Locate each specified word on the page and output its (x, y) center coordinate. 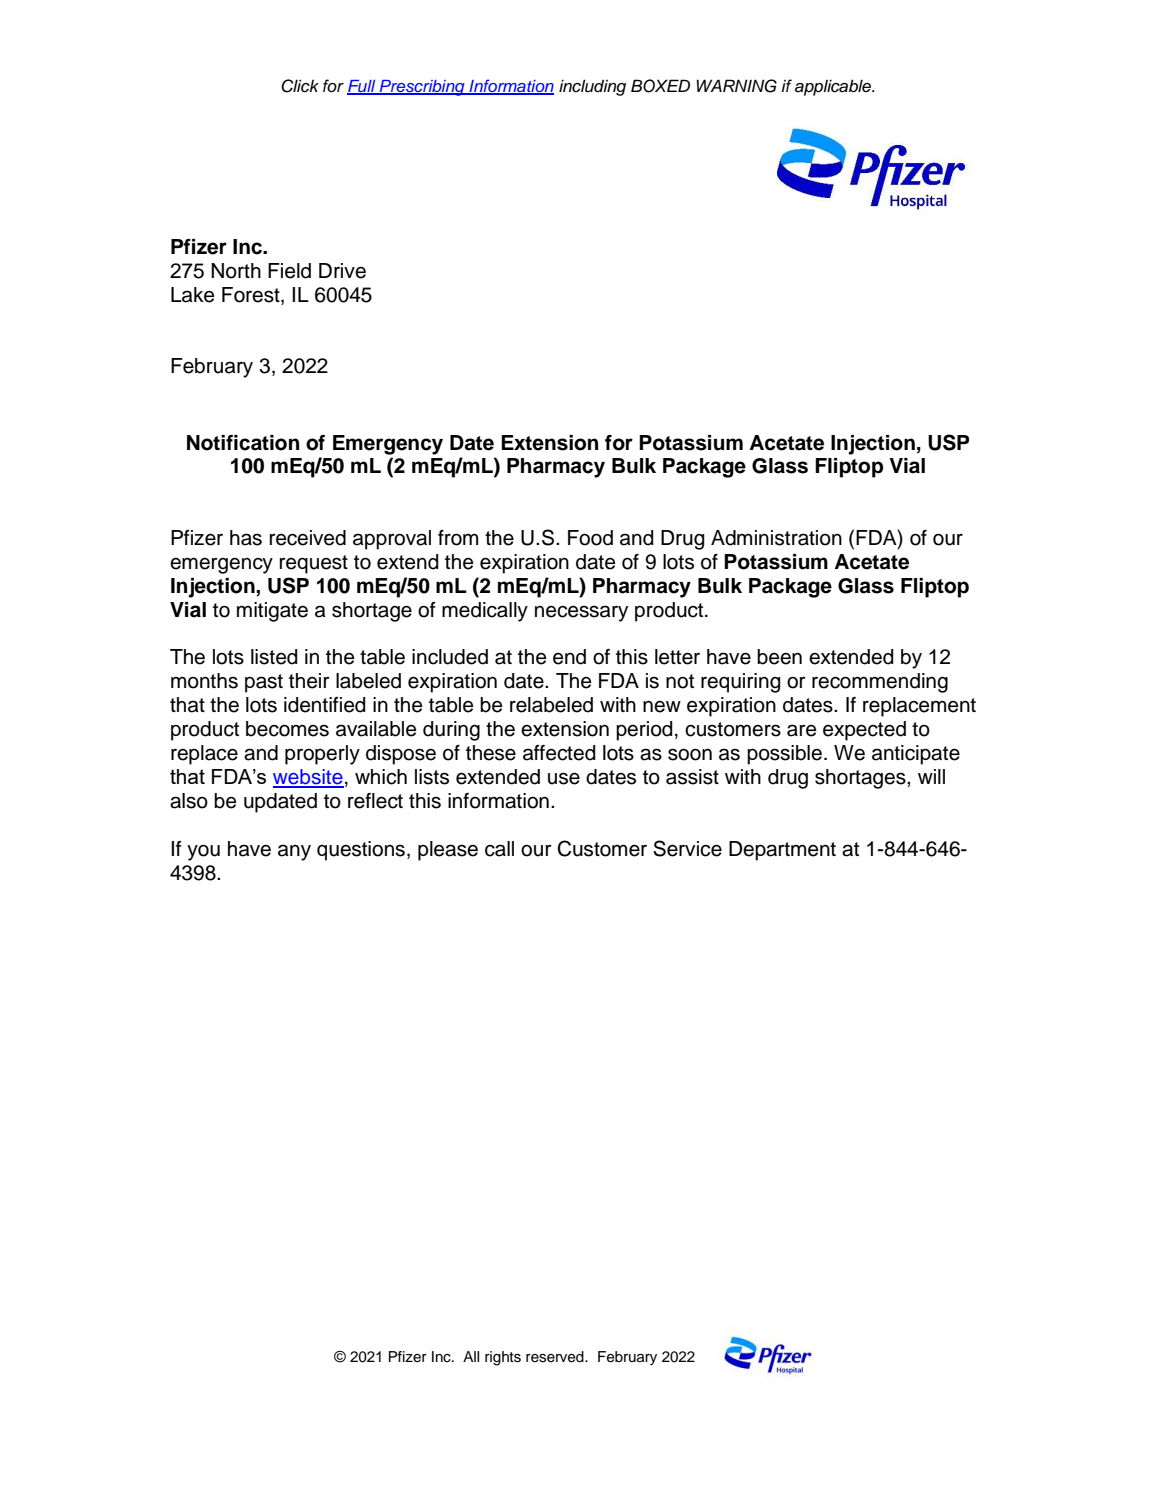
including (592, 87)
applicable (834, 87)
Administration (776, 538)
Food (590, 538)
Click (300, 86)
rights (503, 1358)
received (308, 538)
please (448, 851)
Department (782, 851)
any (294, 852)
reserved (556, 1357)
